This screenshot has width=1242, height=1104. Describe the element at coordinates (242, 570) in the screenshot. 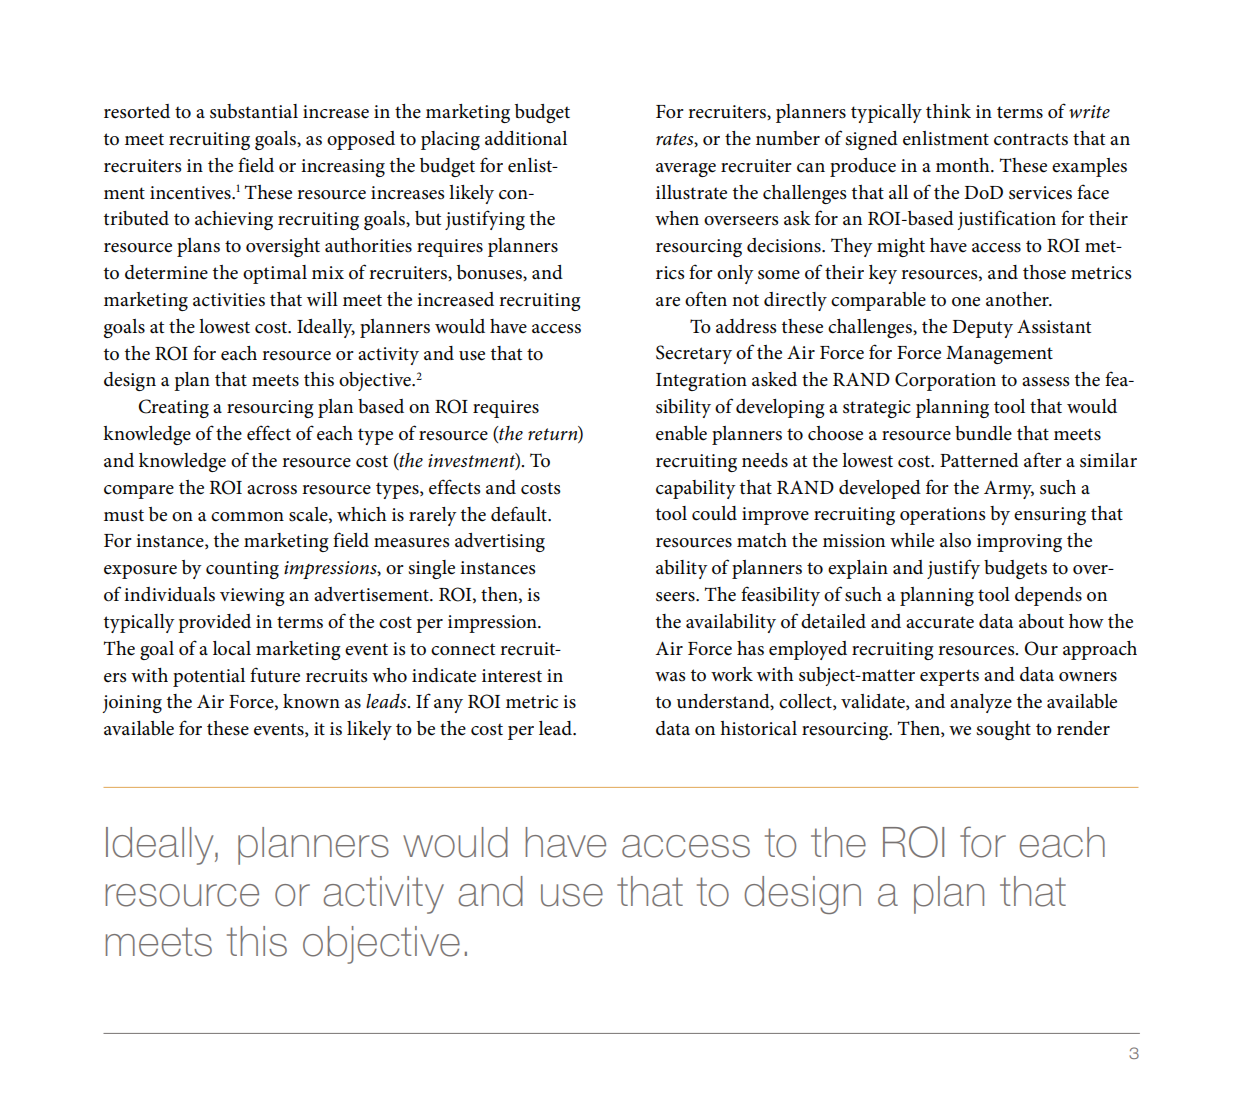

I see `counting` at that location.
